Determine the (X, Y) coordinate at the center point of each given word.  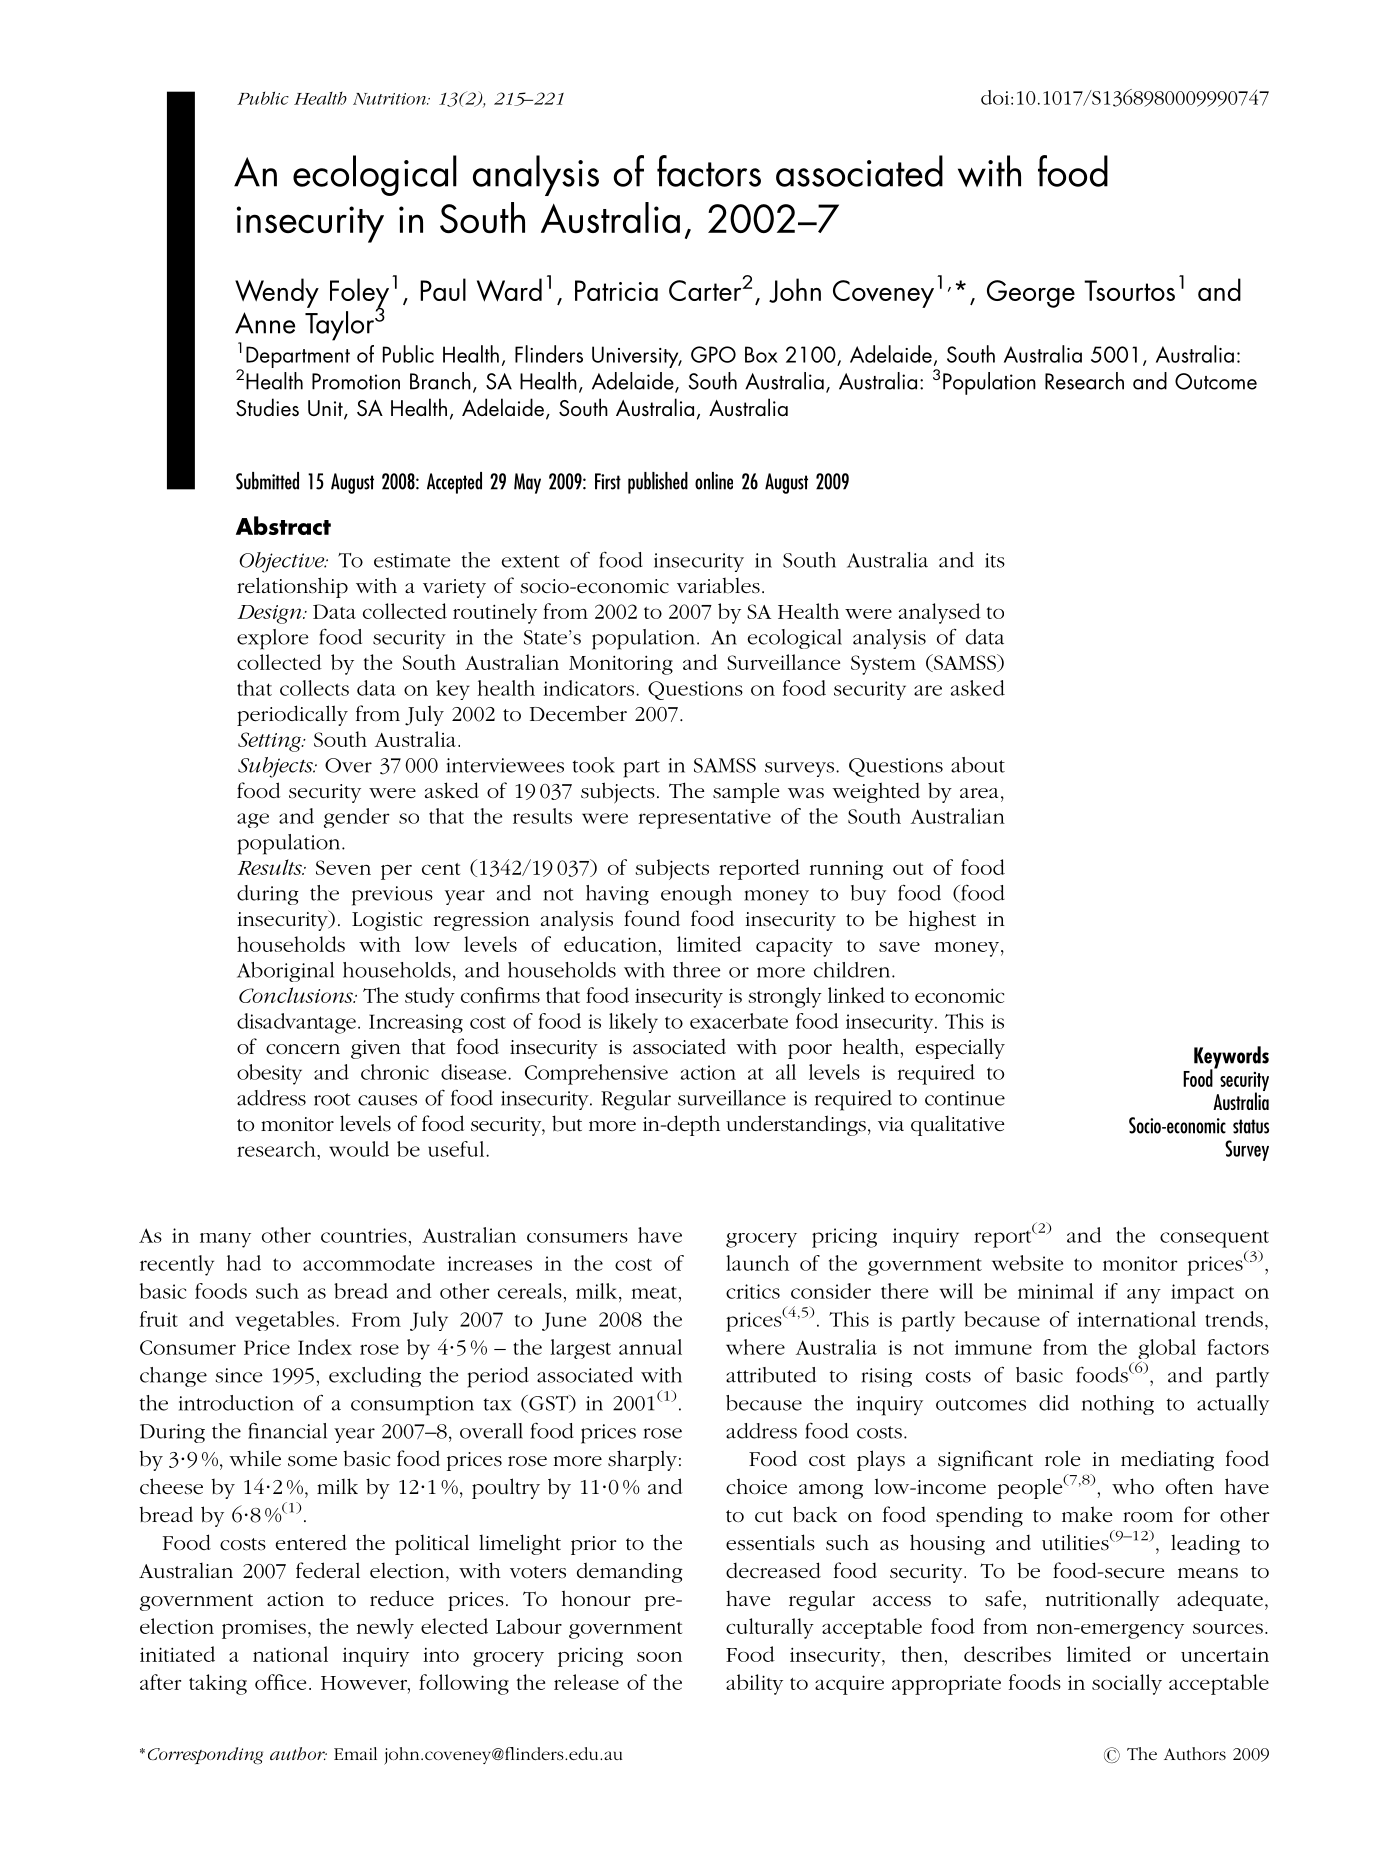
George (1031, 294)
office (280, 1682)
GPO (713, 354)
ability (754, 1684)
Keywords (1231, 1058)
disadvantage (296, 1023)
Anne (265, 323)
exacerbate (739, 1021)
